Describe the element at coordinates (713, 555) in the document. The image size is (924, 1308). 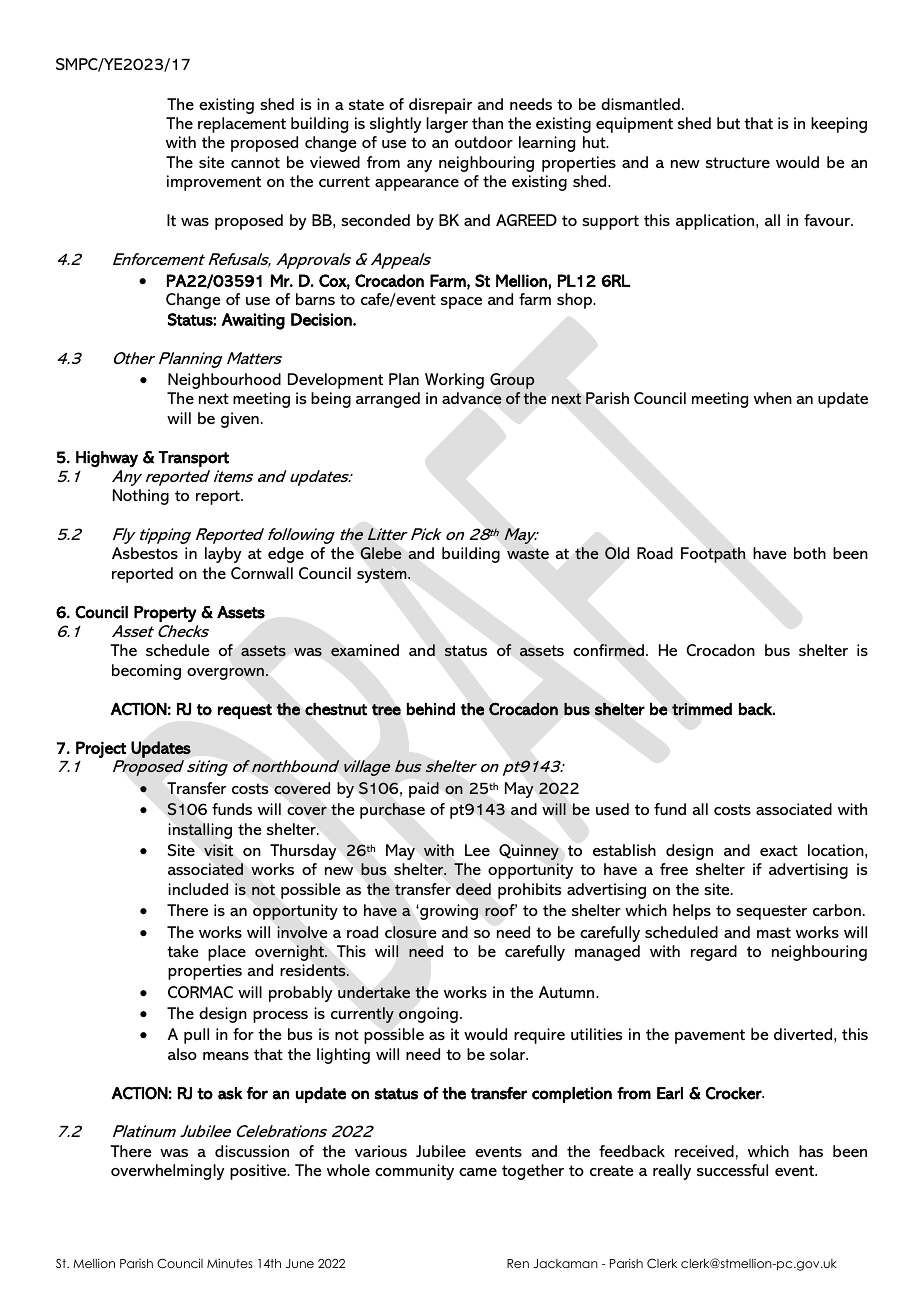
I see `Footpath` at that location.
